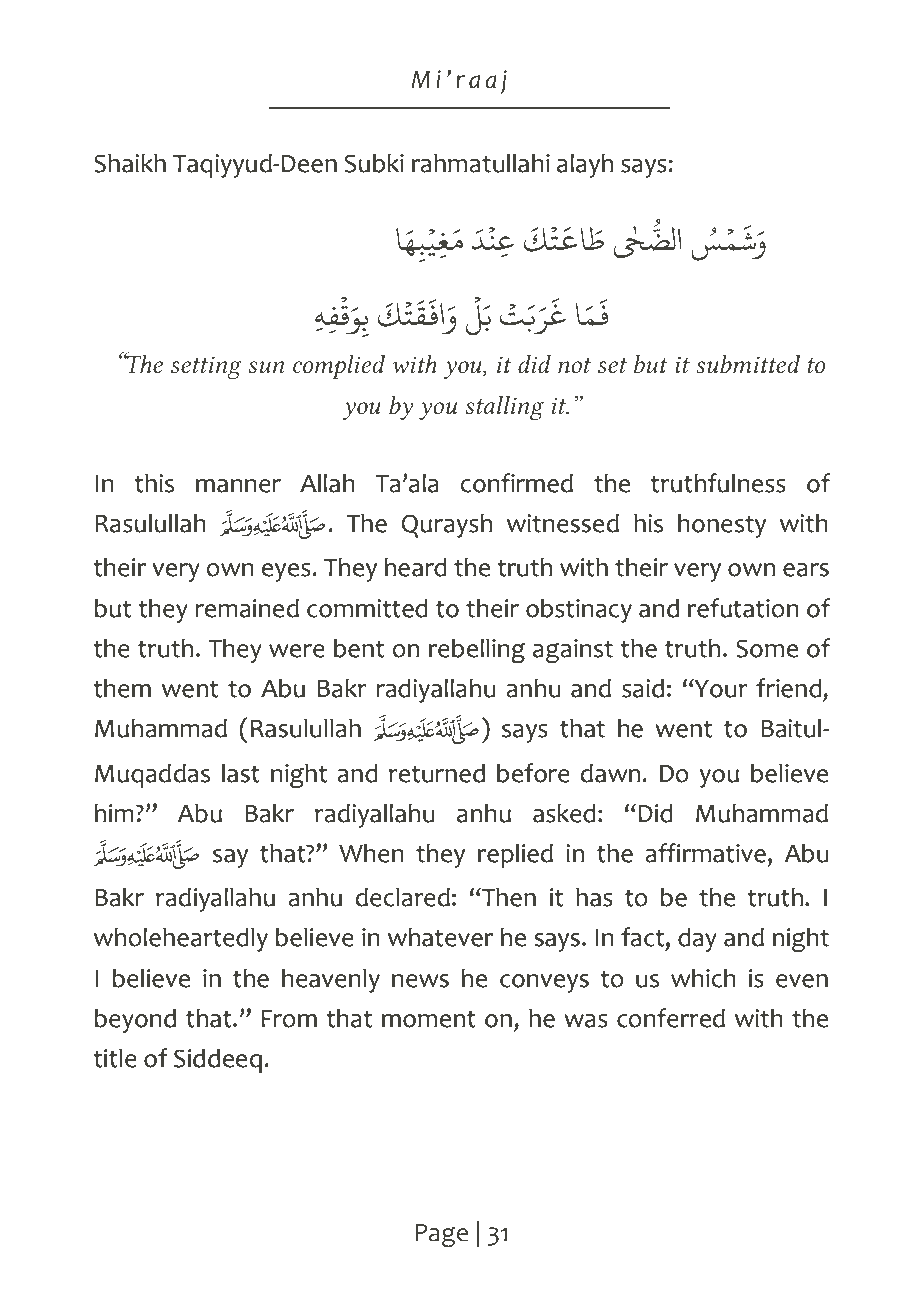  Describe the element at coordinates (122, 688) in the screenshot. I see `them` at that location.
